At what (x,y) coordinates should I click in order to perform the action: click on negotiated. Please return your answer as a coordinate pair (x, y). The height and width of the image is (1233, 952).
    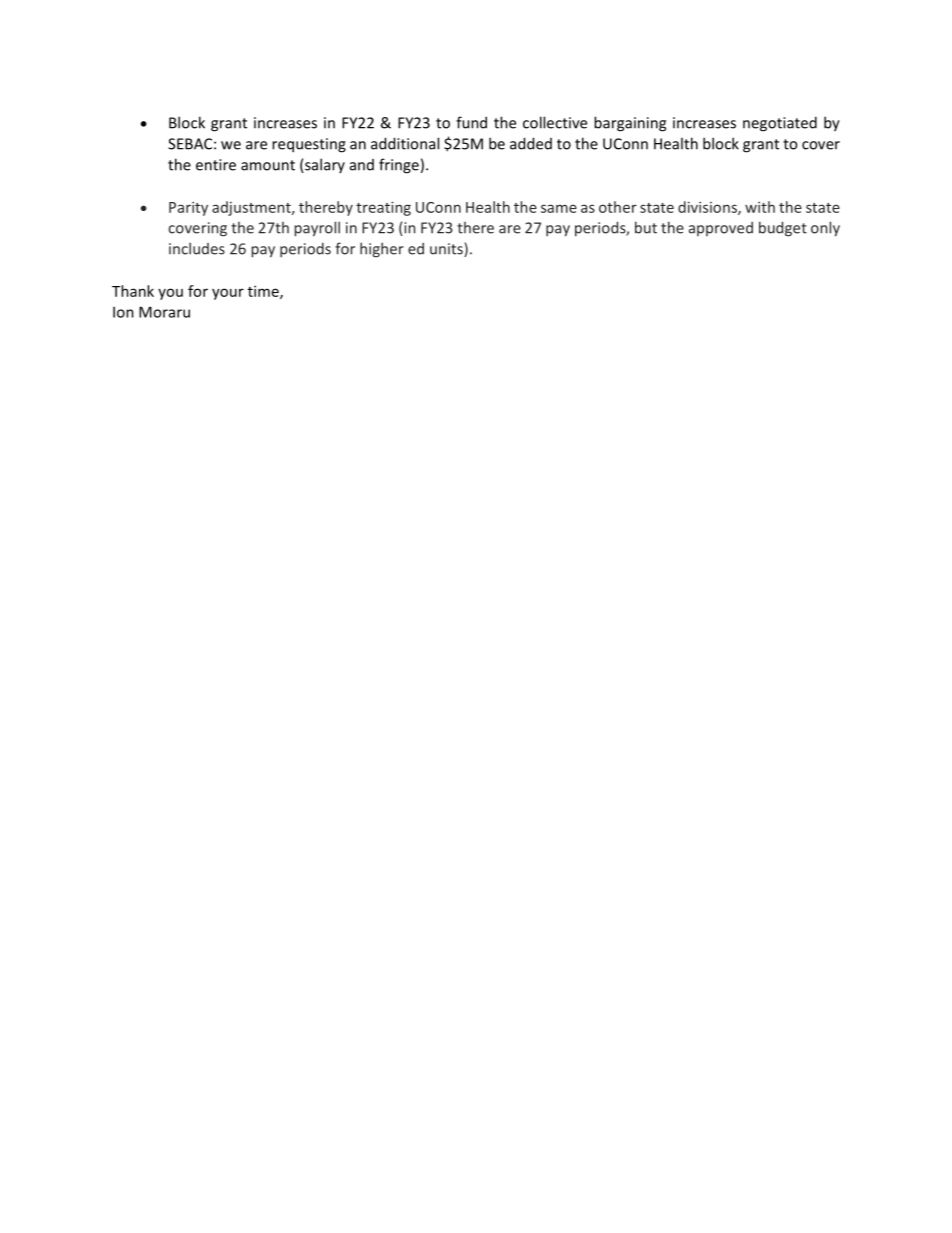
    Looking at the image, I should click on (780, 124).
